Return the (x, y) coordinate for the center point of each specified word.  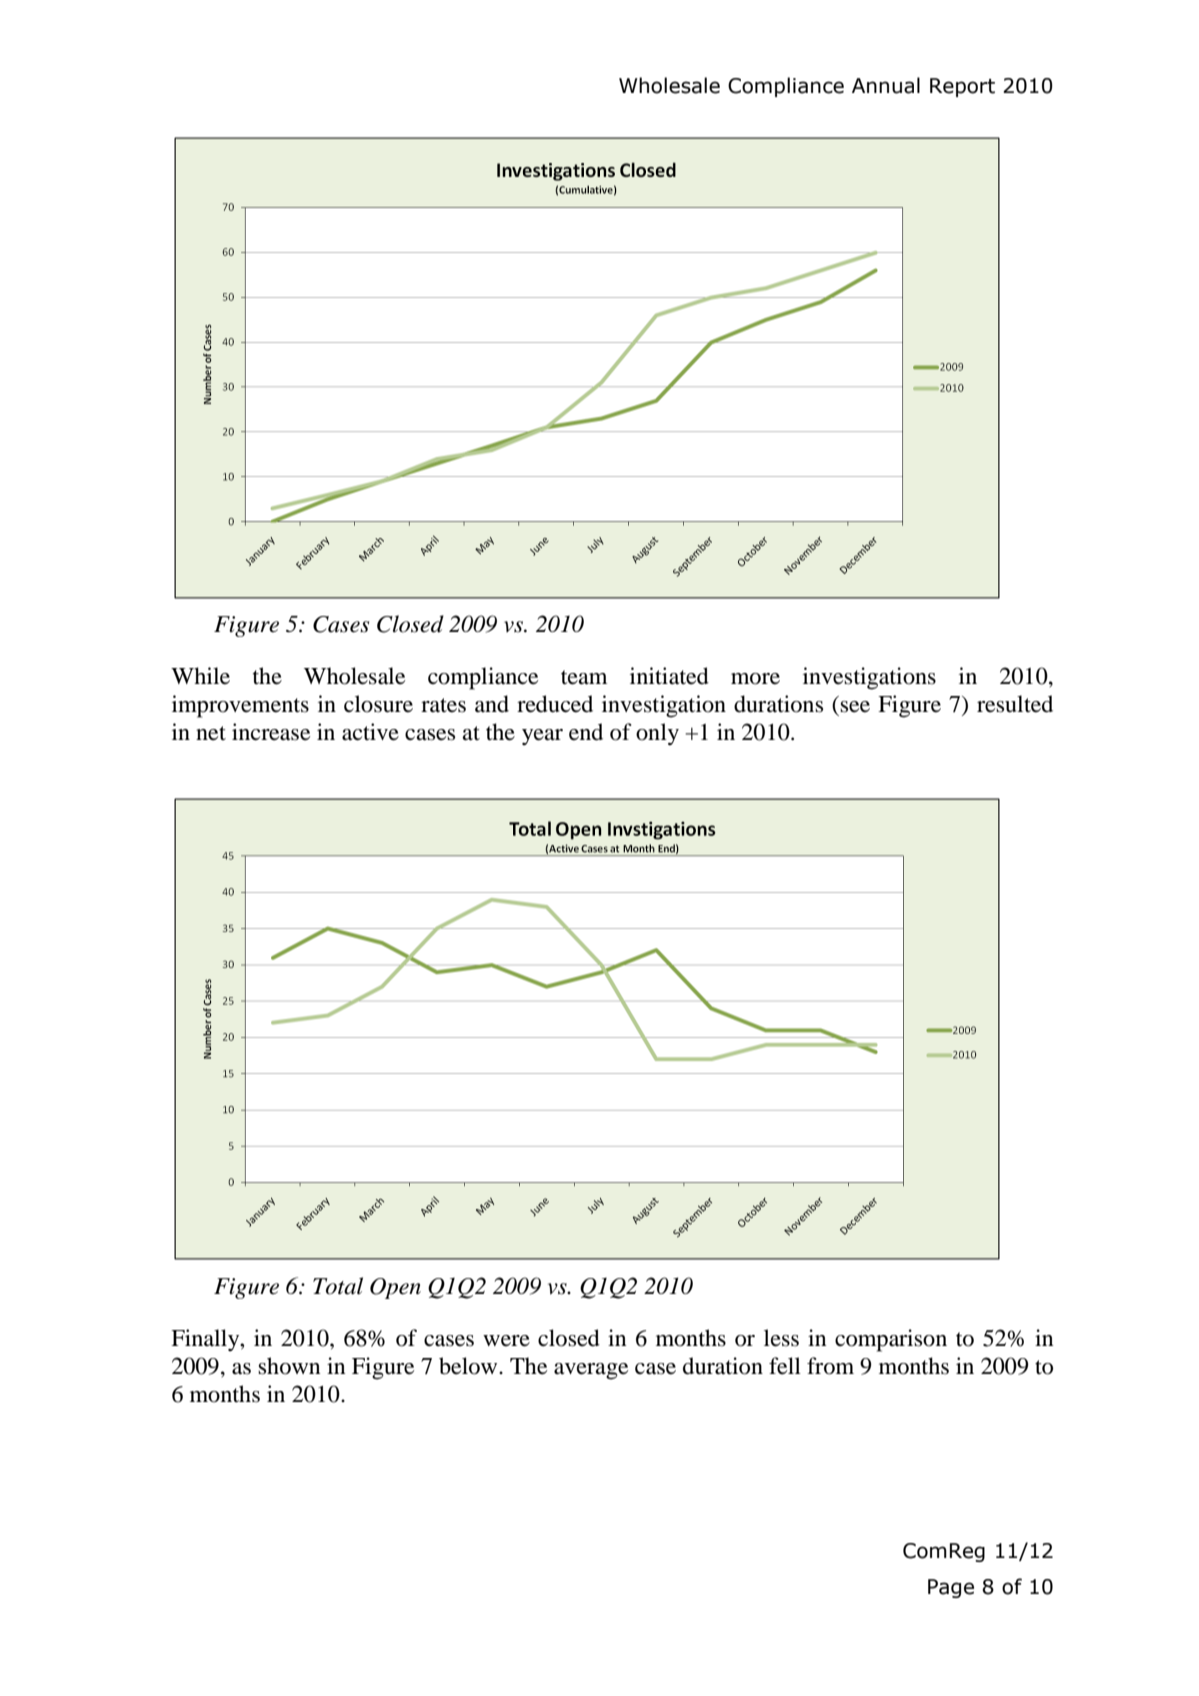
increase (271, 732)
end (586, 732)
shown (289, 1366)
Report (962, 87)
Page (951, 1588)
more (755, 679)
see (855, 707)
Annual (886, 85)
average (591, 1371)
